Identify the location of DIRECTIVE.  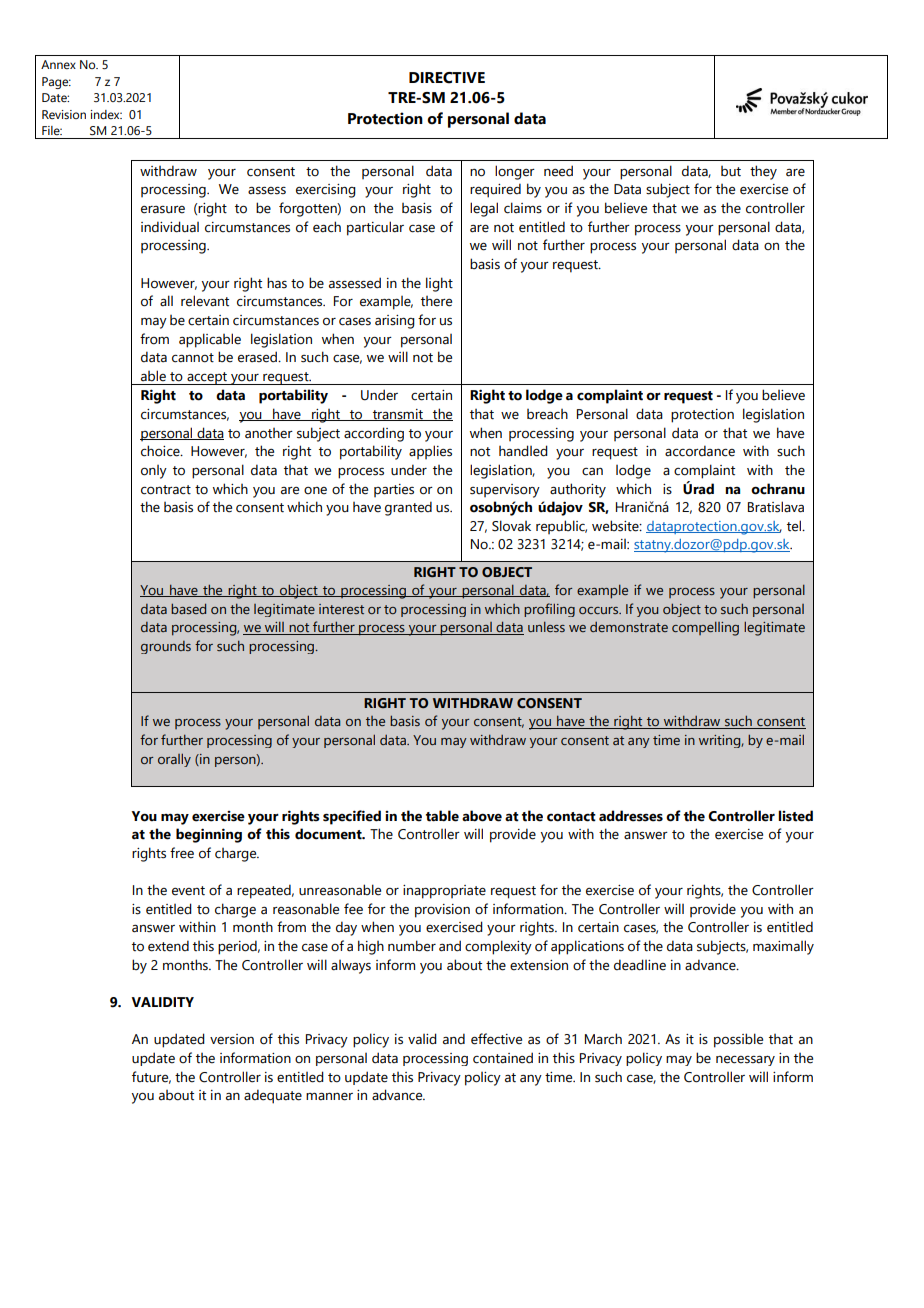
(447, 78).
